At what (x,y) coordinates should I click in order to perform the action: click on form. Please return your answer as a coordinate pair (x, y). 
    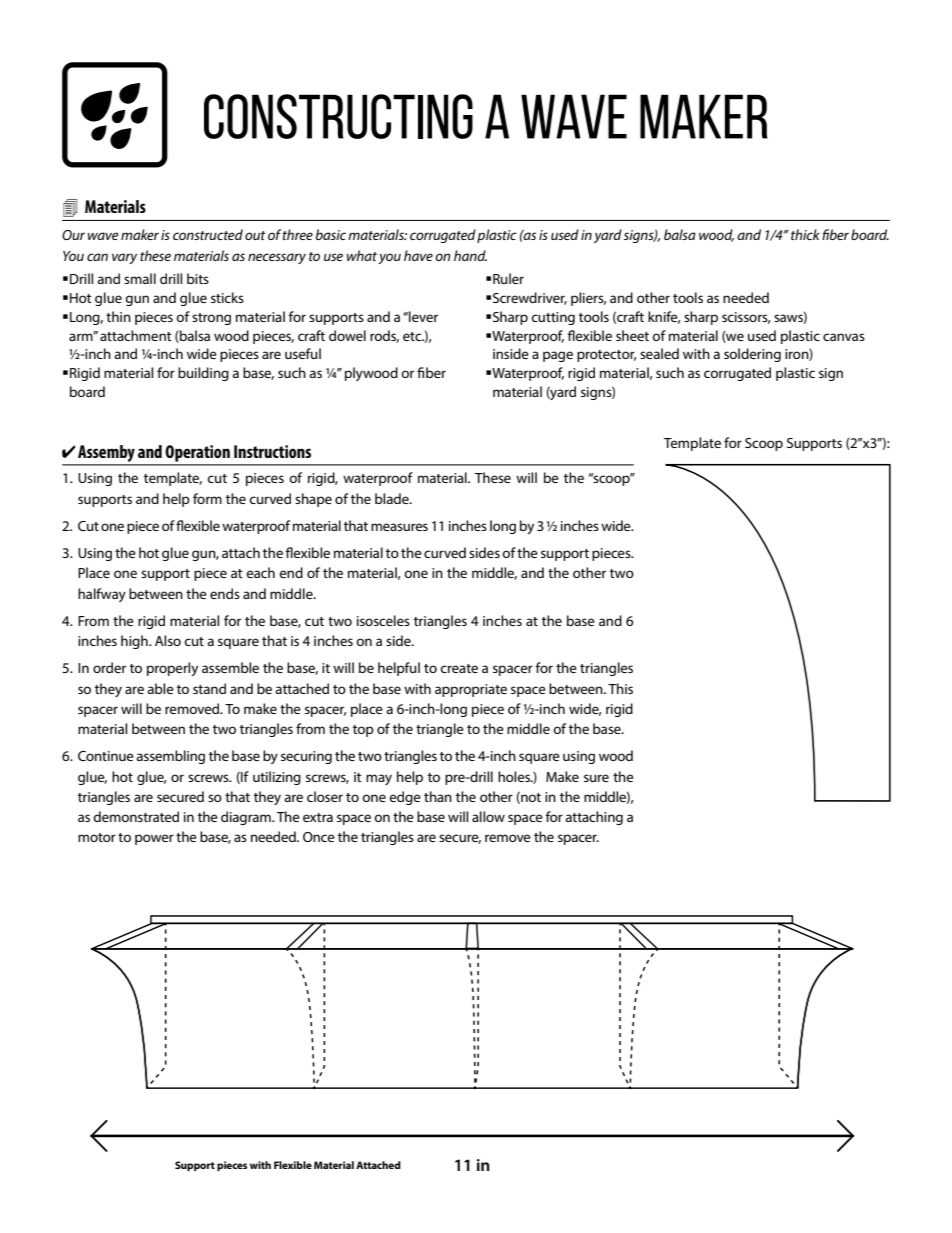
    Looking at the image, I should click on (207, 498).
